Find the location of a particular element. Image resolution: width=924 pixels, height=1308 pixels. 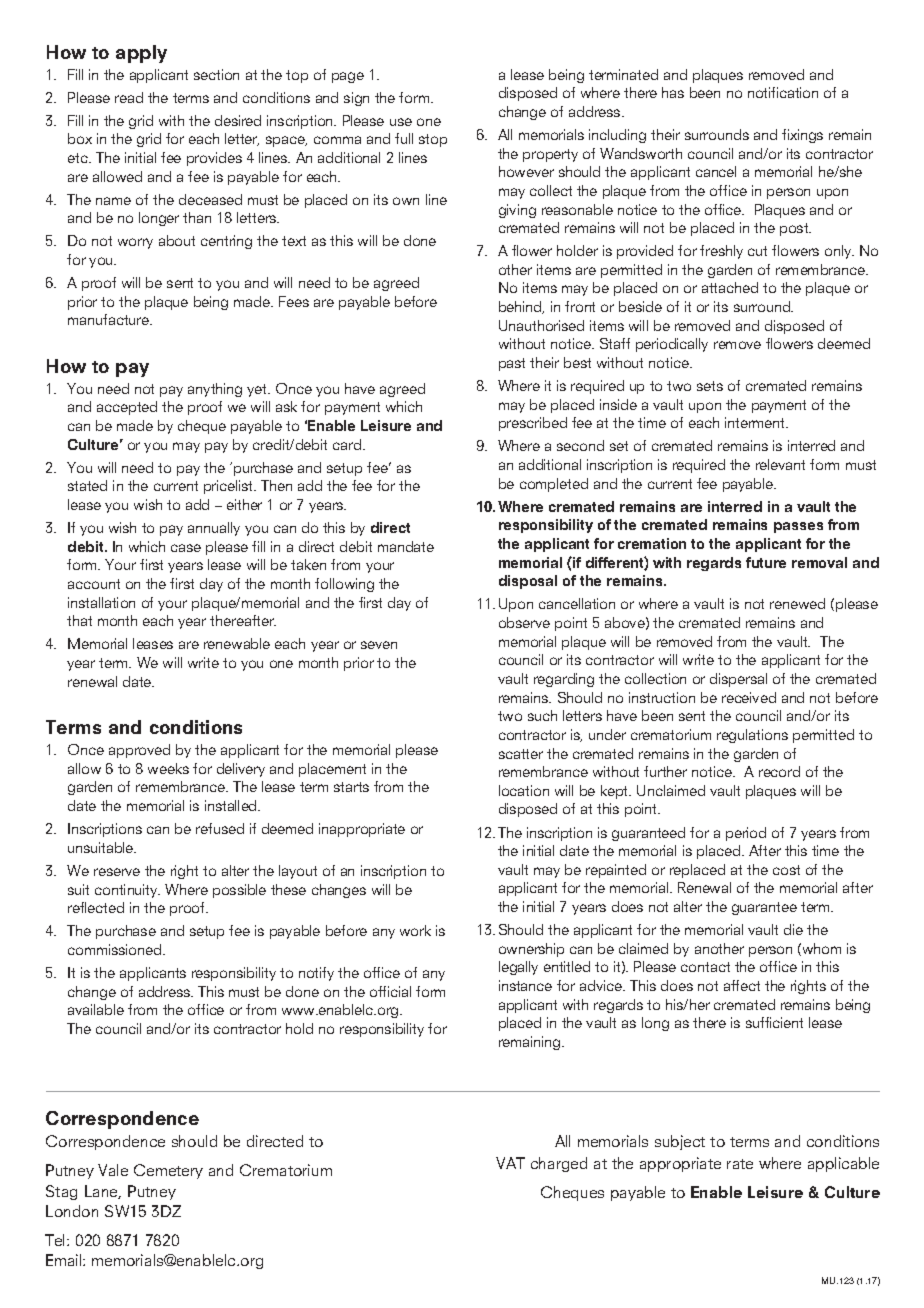

seven is located at coordinates (379, 645).
